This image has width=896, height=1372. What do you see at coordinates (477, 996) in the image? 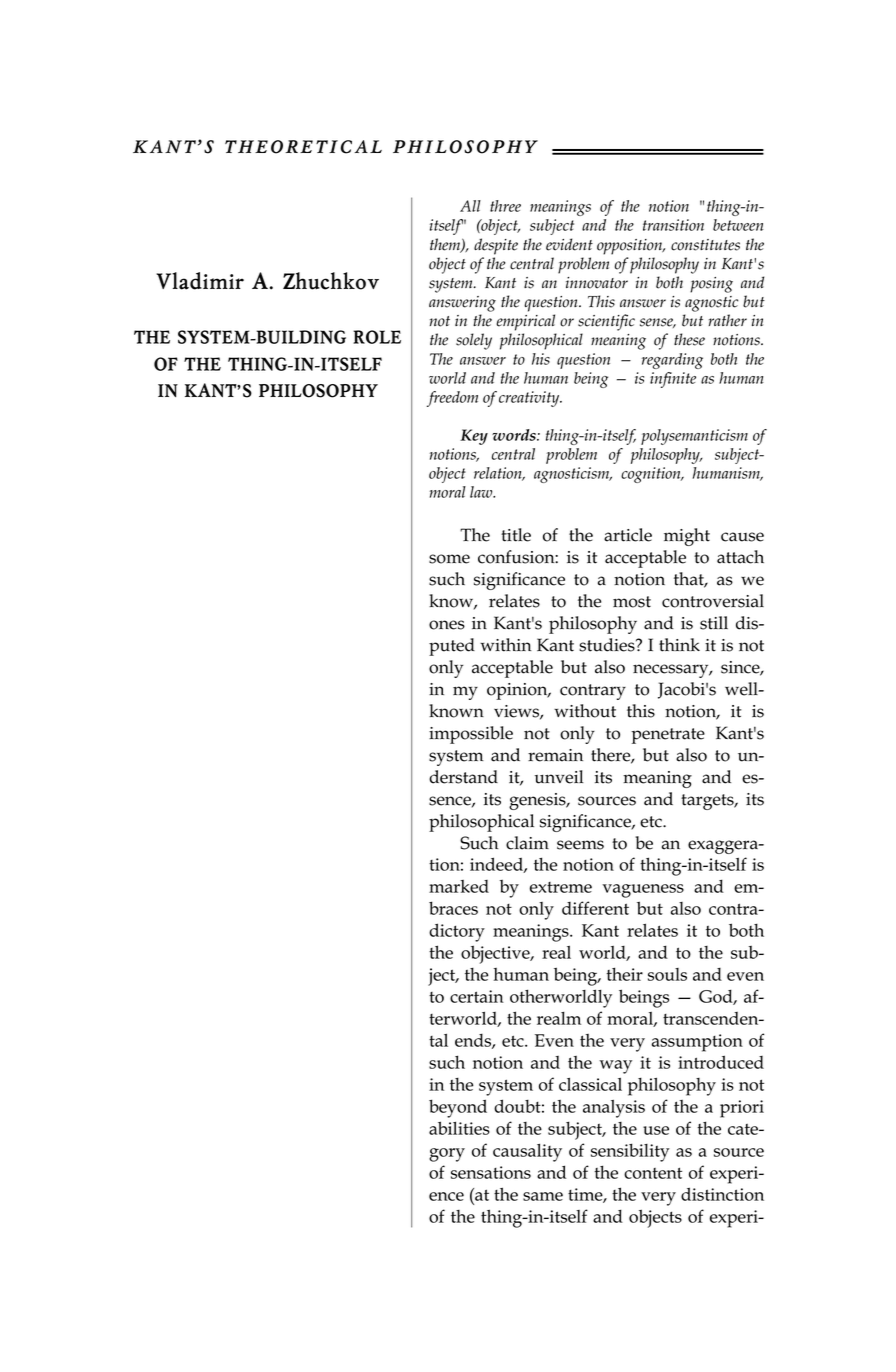
I see `certain` at bounding box center [477, 996].
